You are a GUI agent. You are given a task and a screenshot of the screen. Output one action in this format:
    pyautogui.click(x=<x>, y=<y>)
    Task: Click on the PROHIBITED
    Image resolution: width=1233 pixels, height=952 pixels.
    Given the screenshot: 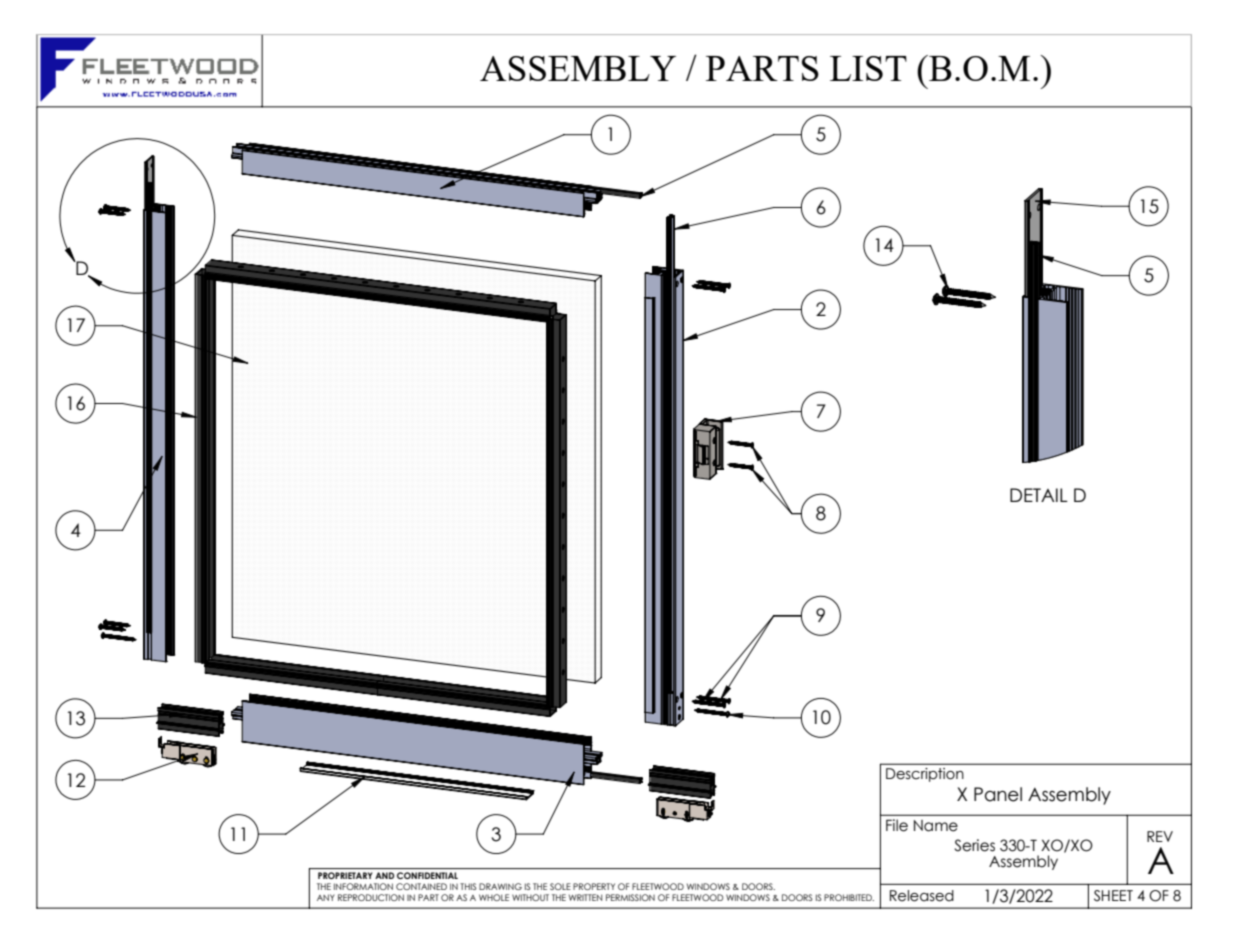 What is the action you would take?
    pyautogui.click(x=849, y=897)
